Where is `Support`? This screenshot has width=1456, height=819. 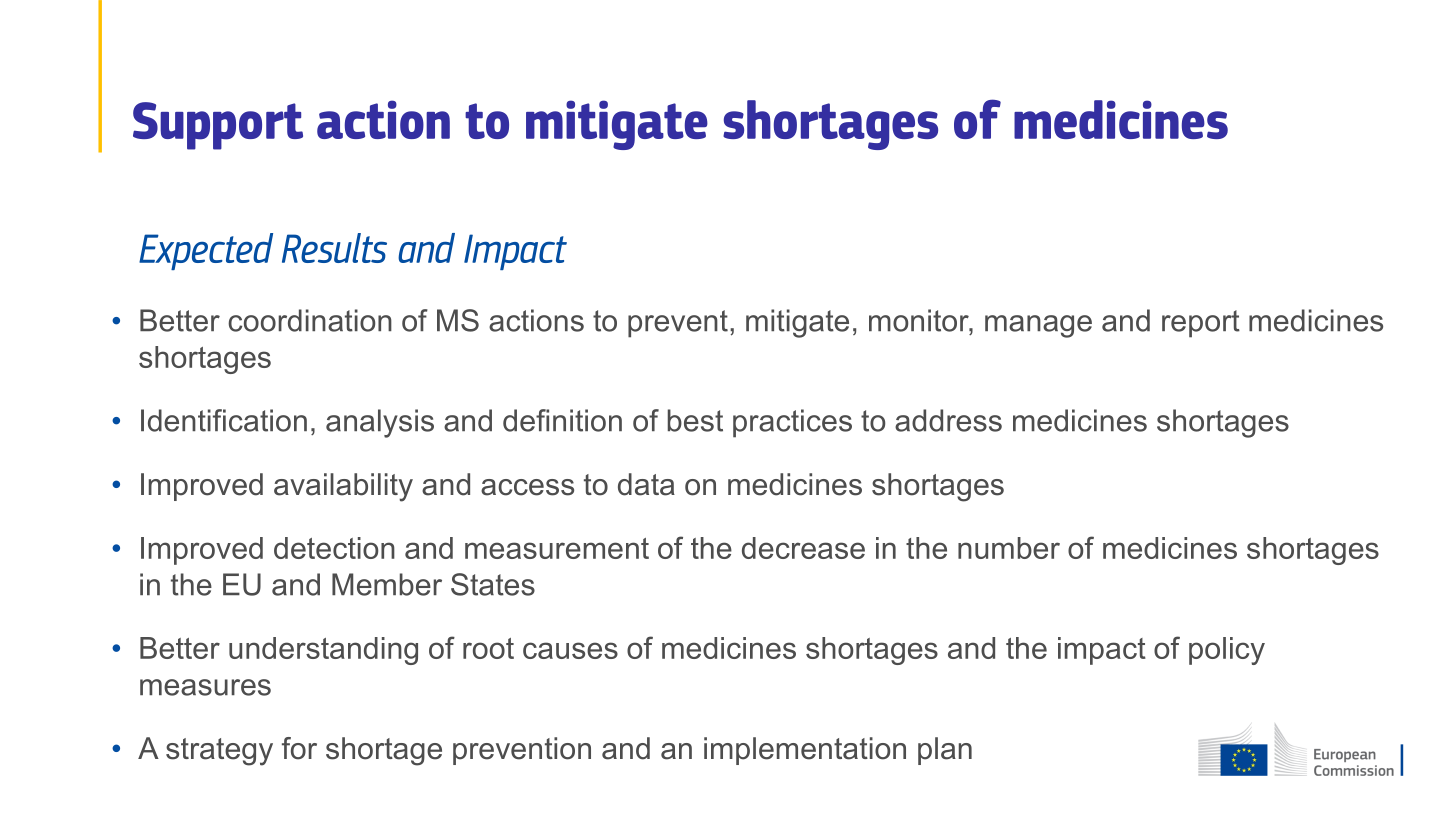 Support is located at coordinates (218, 126).
